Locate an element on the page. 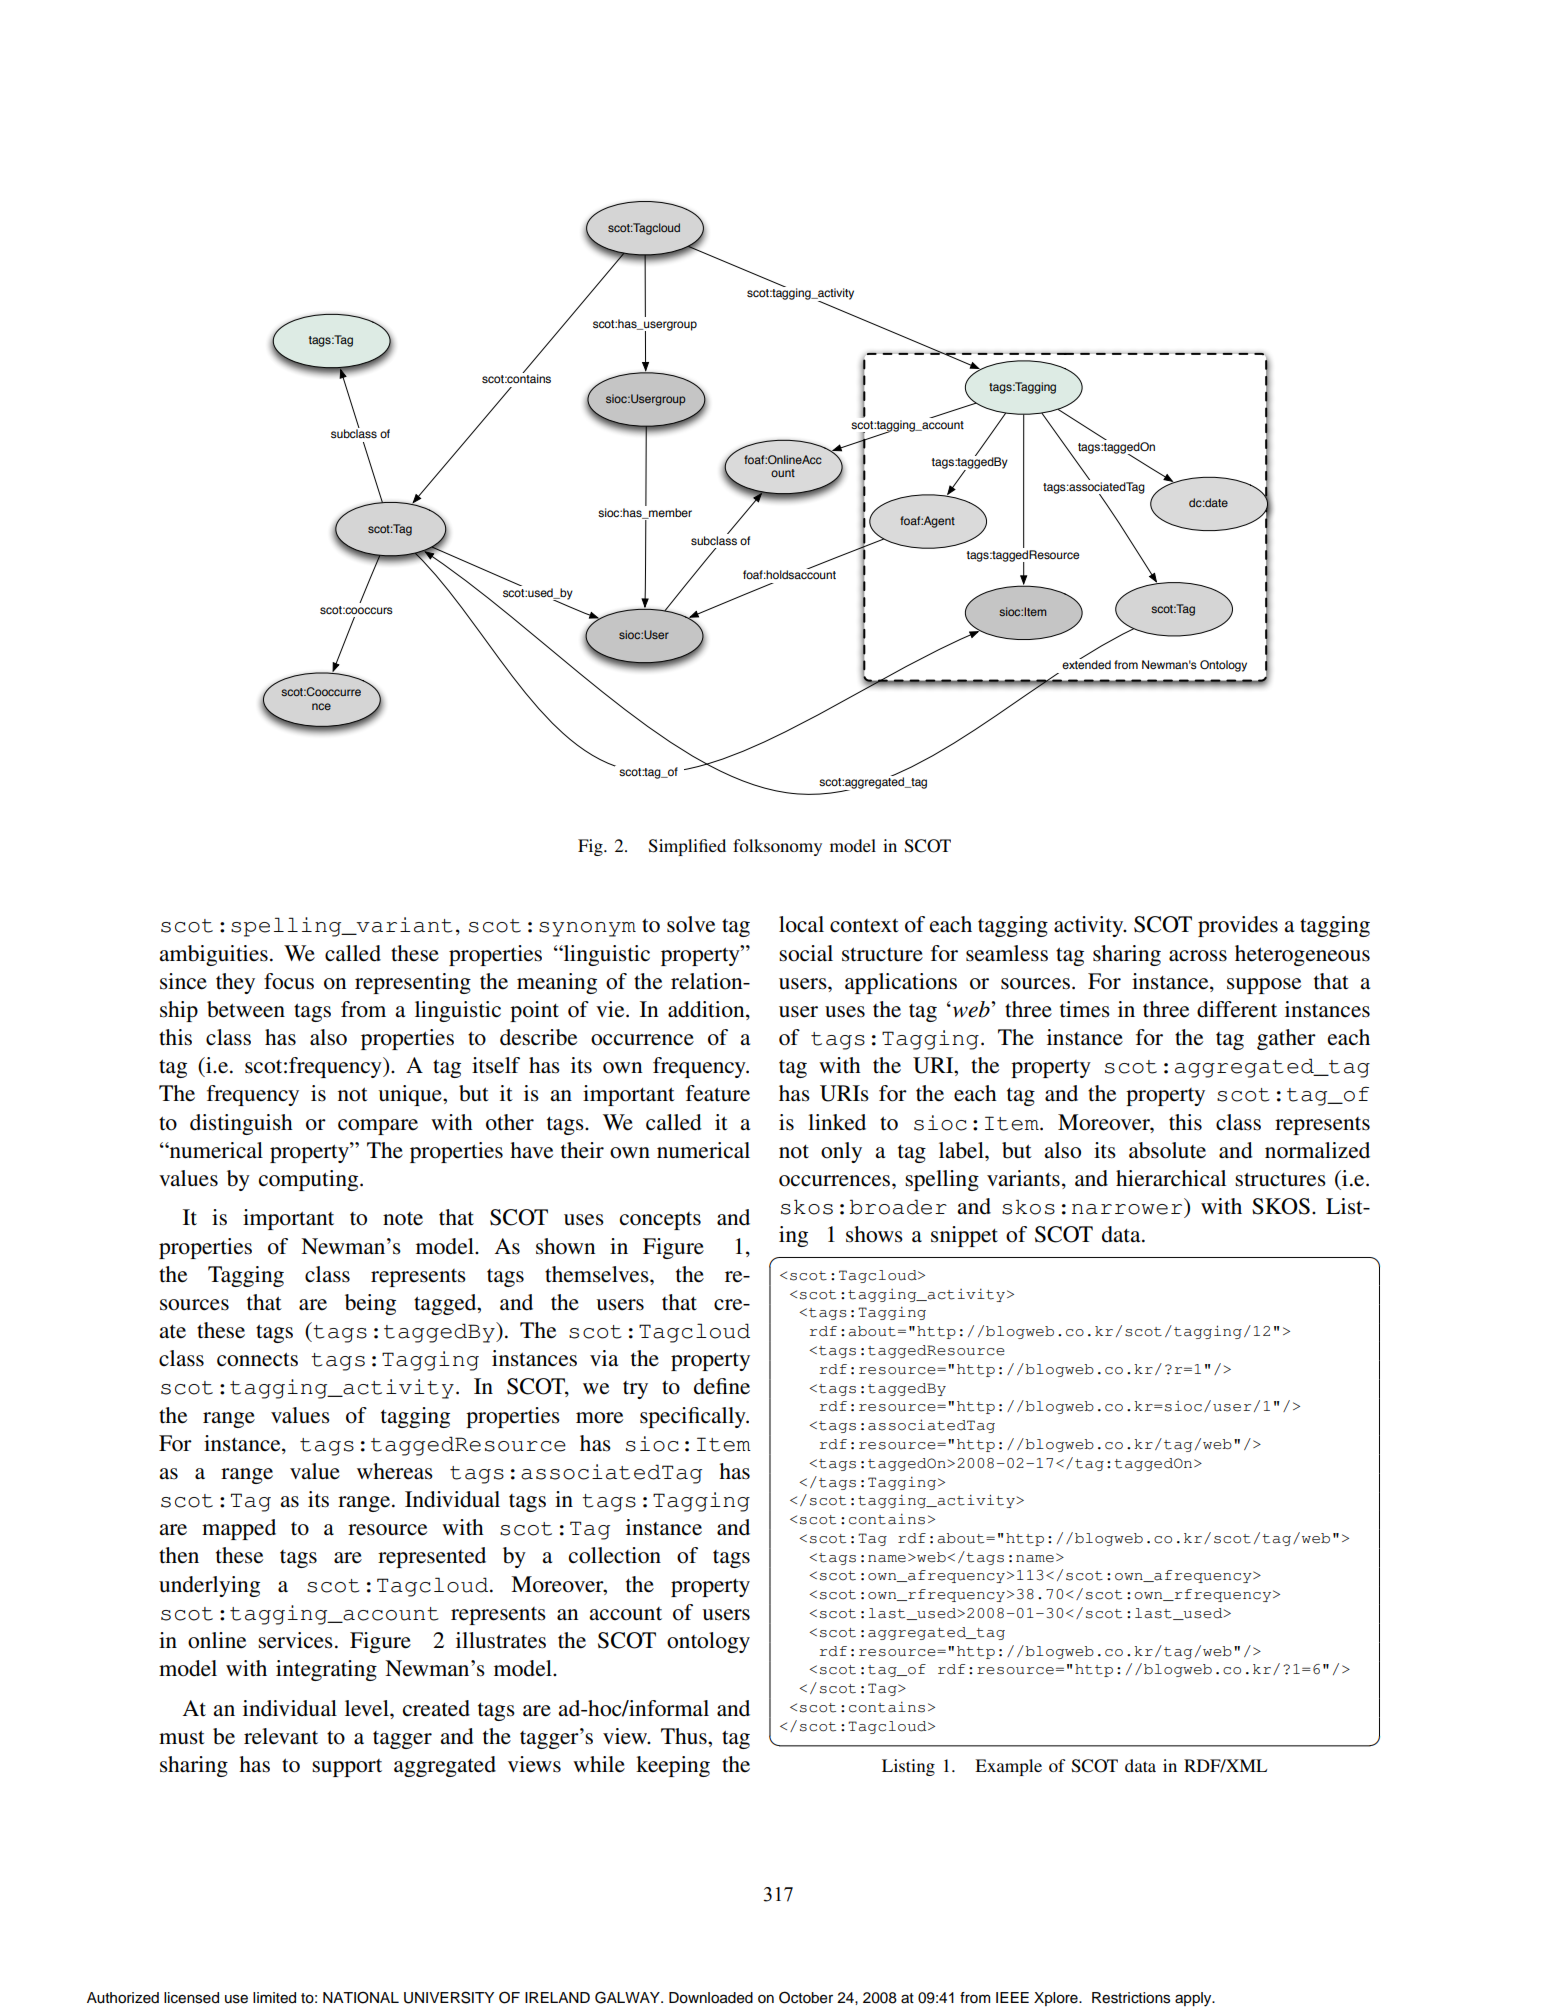 The width and height of the page is (1557, 2015). Example is located at coordinates (1008, 1767).
